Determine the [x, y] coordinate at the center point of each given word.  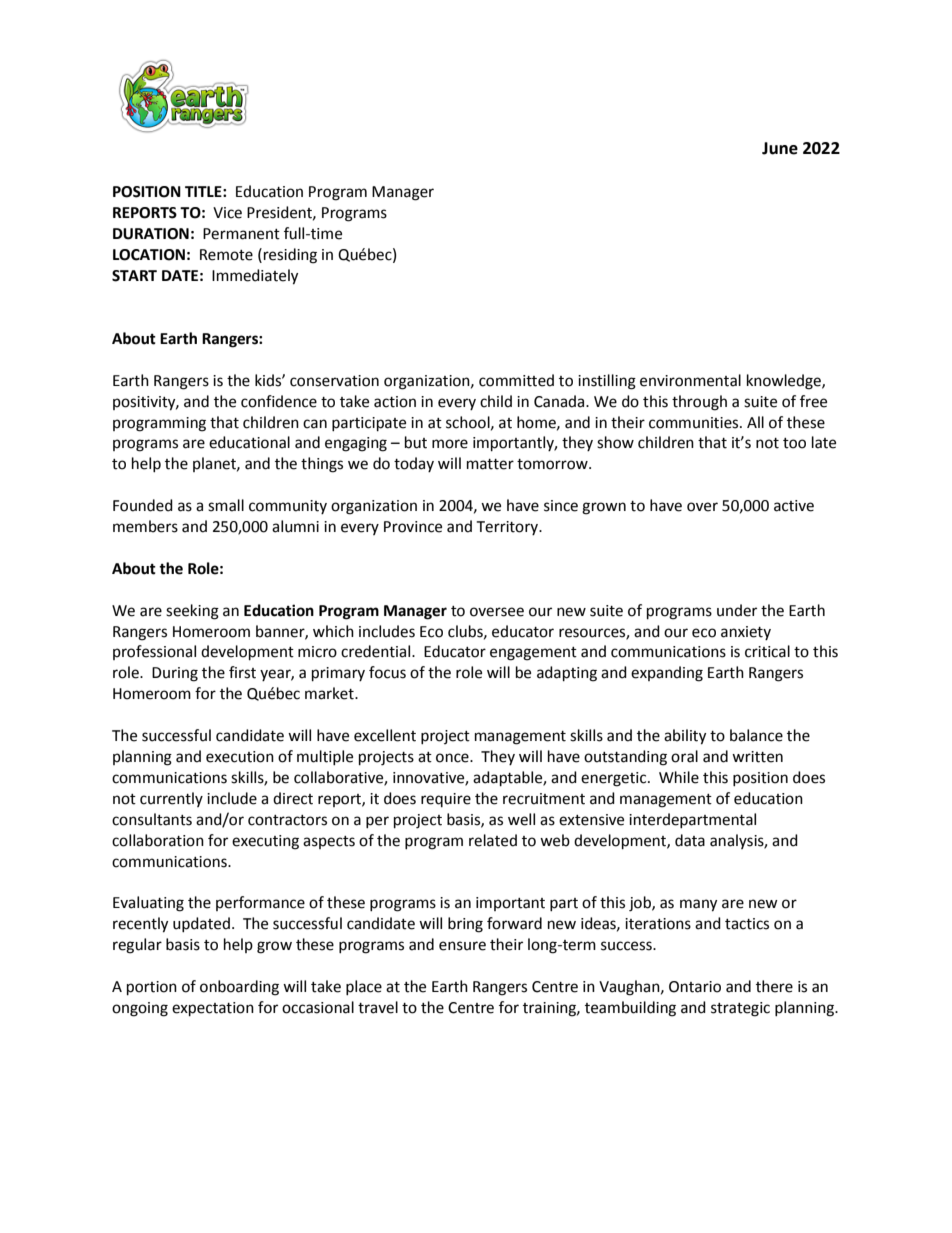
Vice [227, 213]
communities [695, 423]
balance [756, 735]
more [450, 444]
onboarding [239, 988]
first [242, 672]
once [453, 758]
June [780, 148]
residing [289, 256]
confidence [279, 401]
